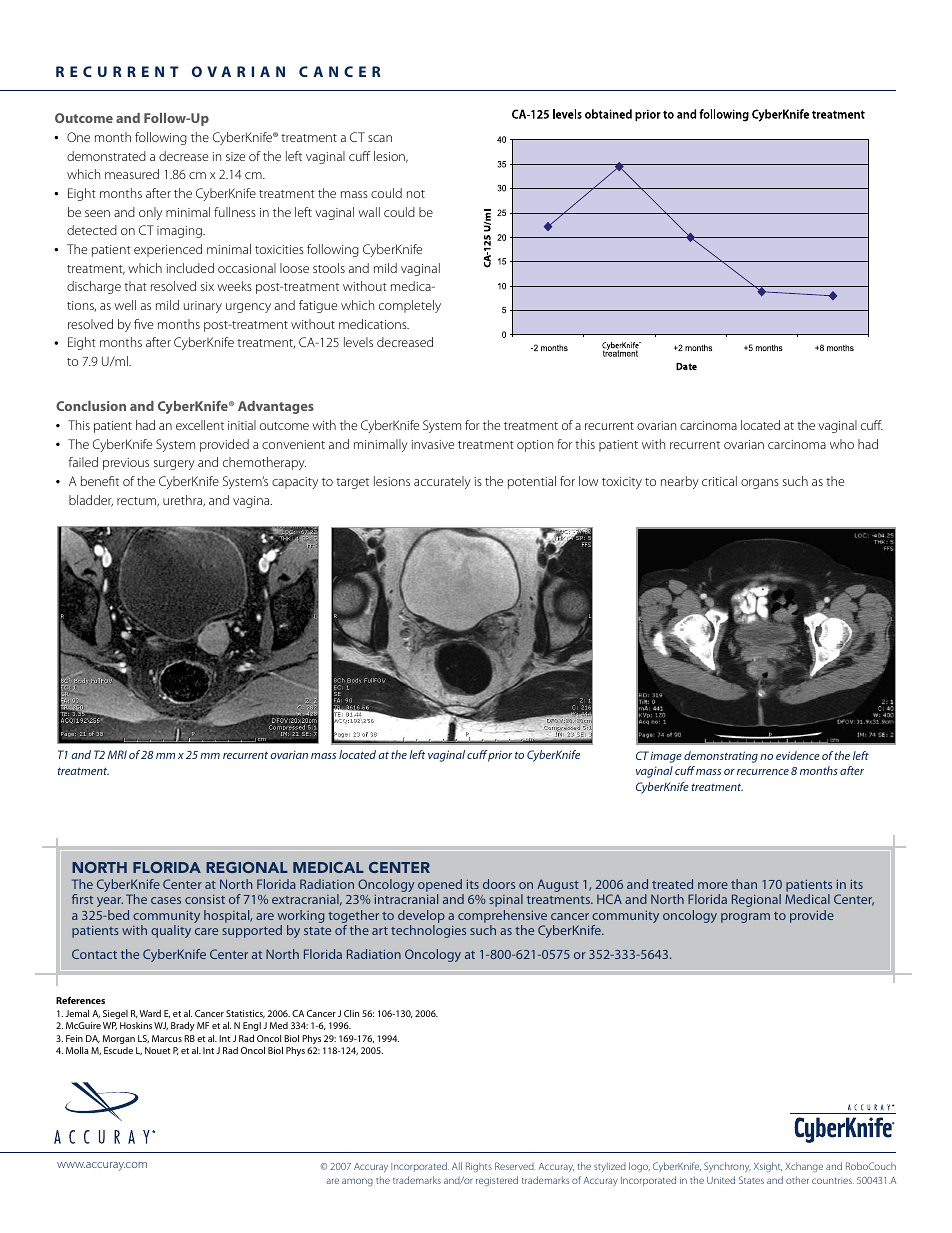 Image resolution: width=952 pixels, height=1233 pixels. I want to click on MRI, so click(117, 754).
